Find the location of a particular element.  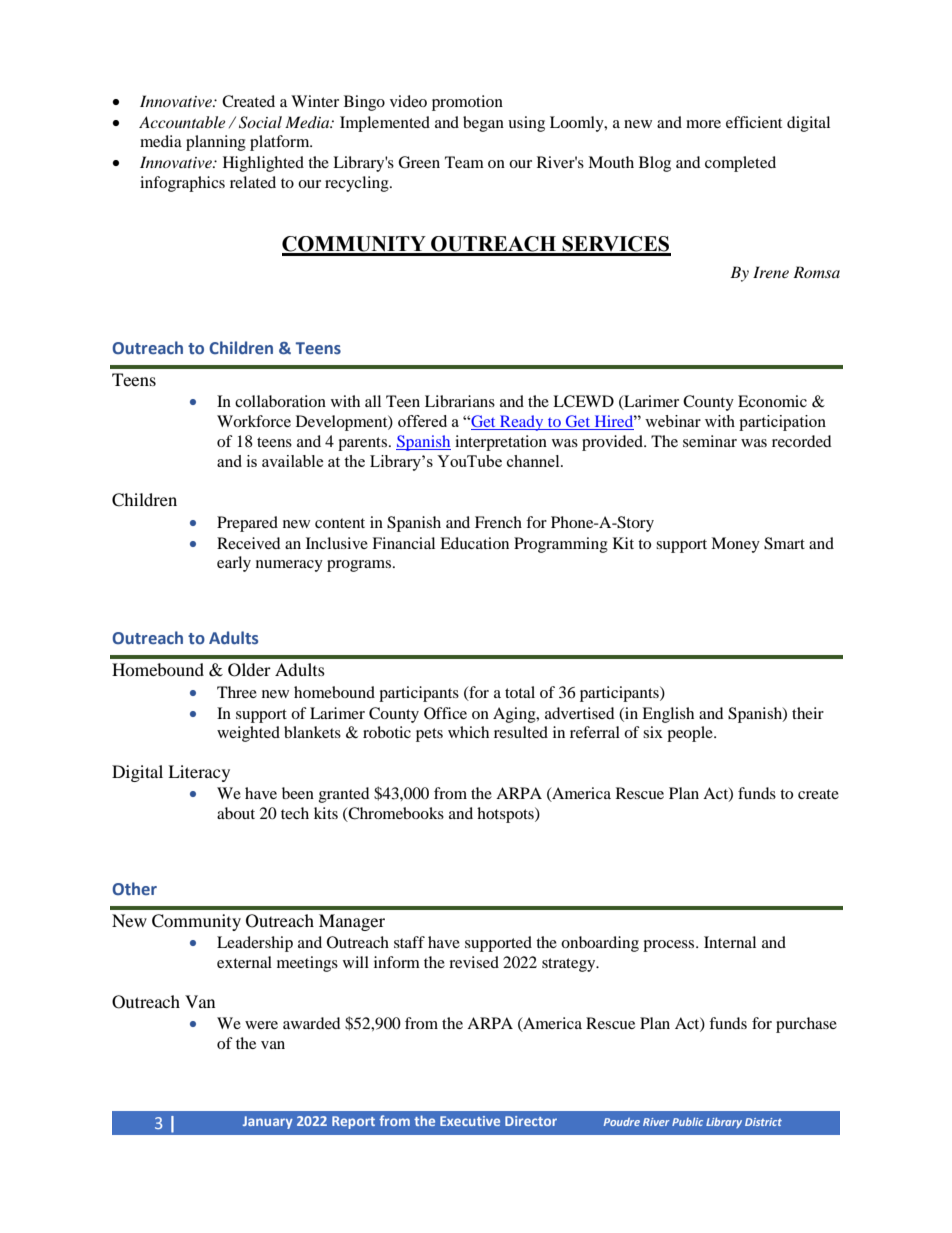

Money is located at coordinates (735, 545).
